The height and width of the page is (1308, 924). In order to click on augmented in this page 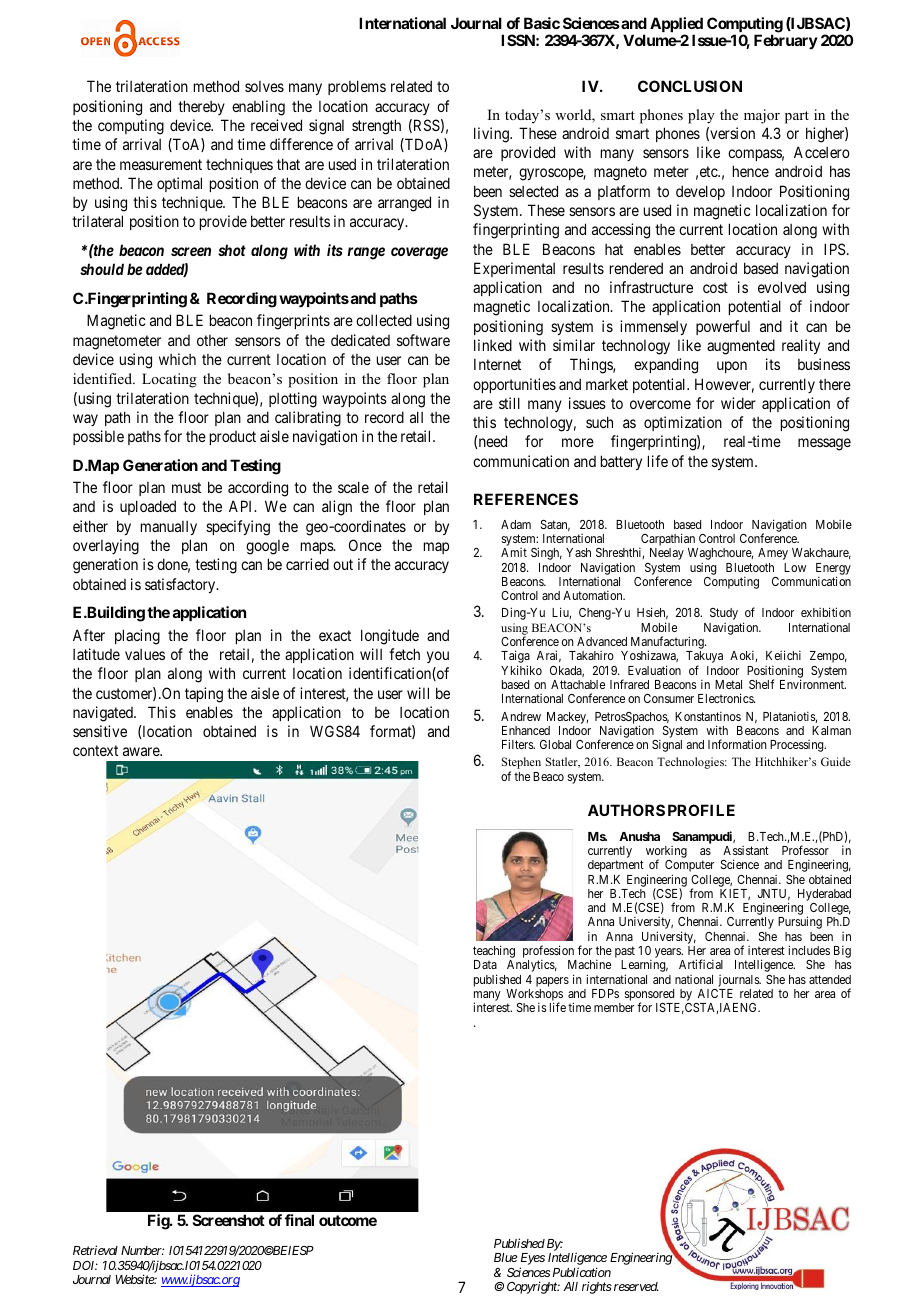, I will do `click(741, 347)`.
